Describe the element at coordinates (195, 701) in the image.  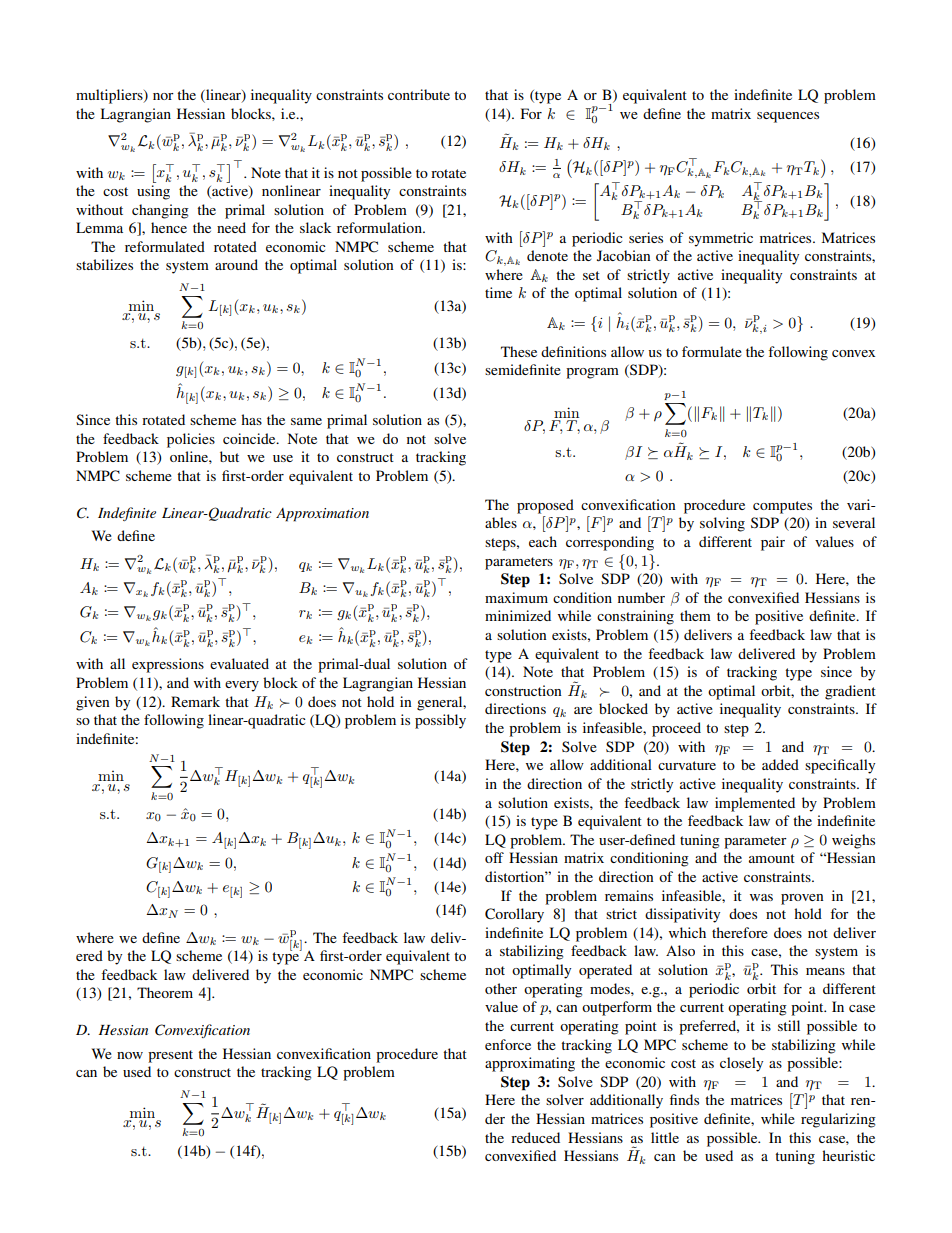
I see `Remark` at that location.
